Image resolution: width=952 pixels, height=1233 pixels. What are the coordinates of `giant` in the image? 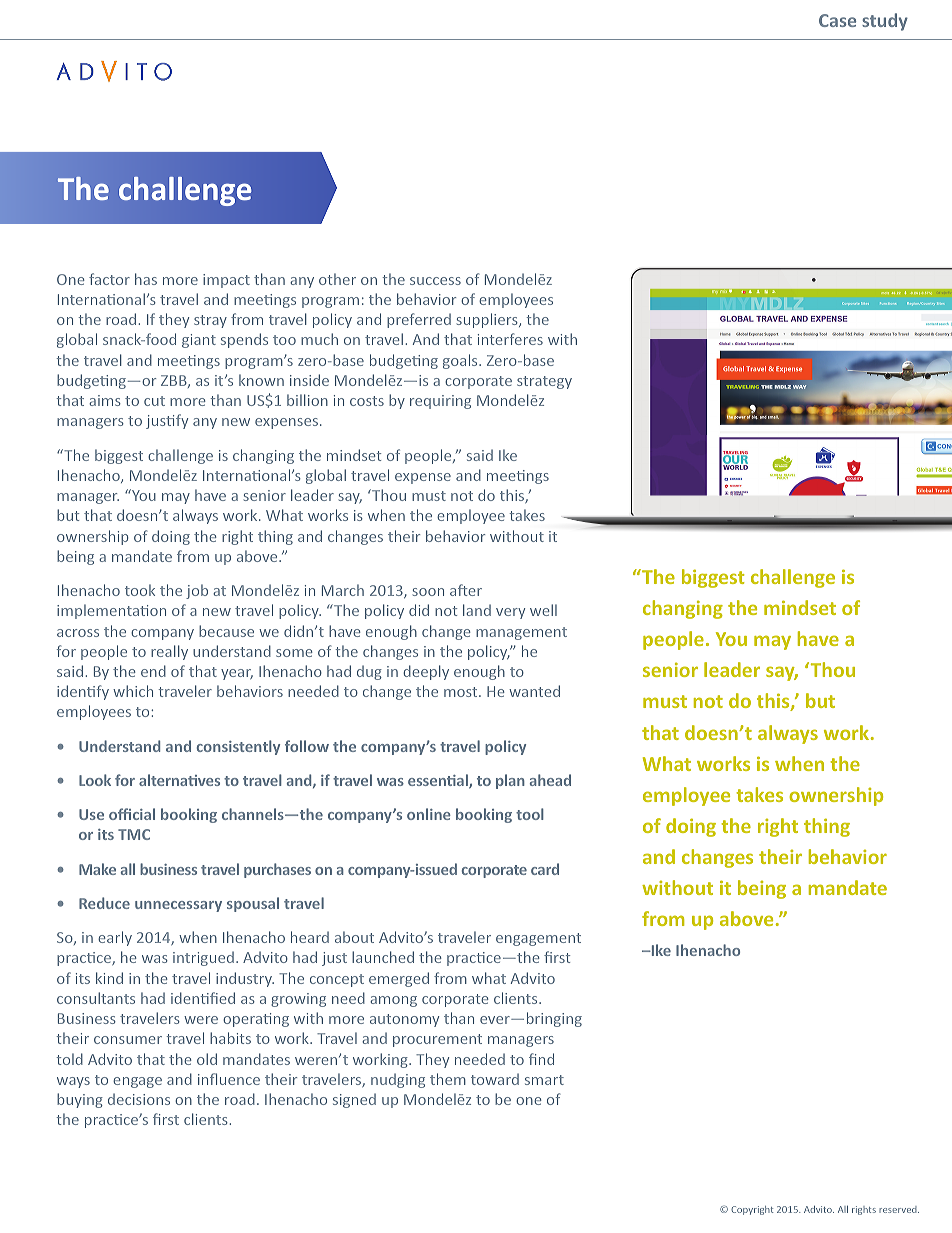 It's located at (199, 341).
